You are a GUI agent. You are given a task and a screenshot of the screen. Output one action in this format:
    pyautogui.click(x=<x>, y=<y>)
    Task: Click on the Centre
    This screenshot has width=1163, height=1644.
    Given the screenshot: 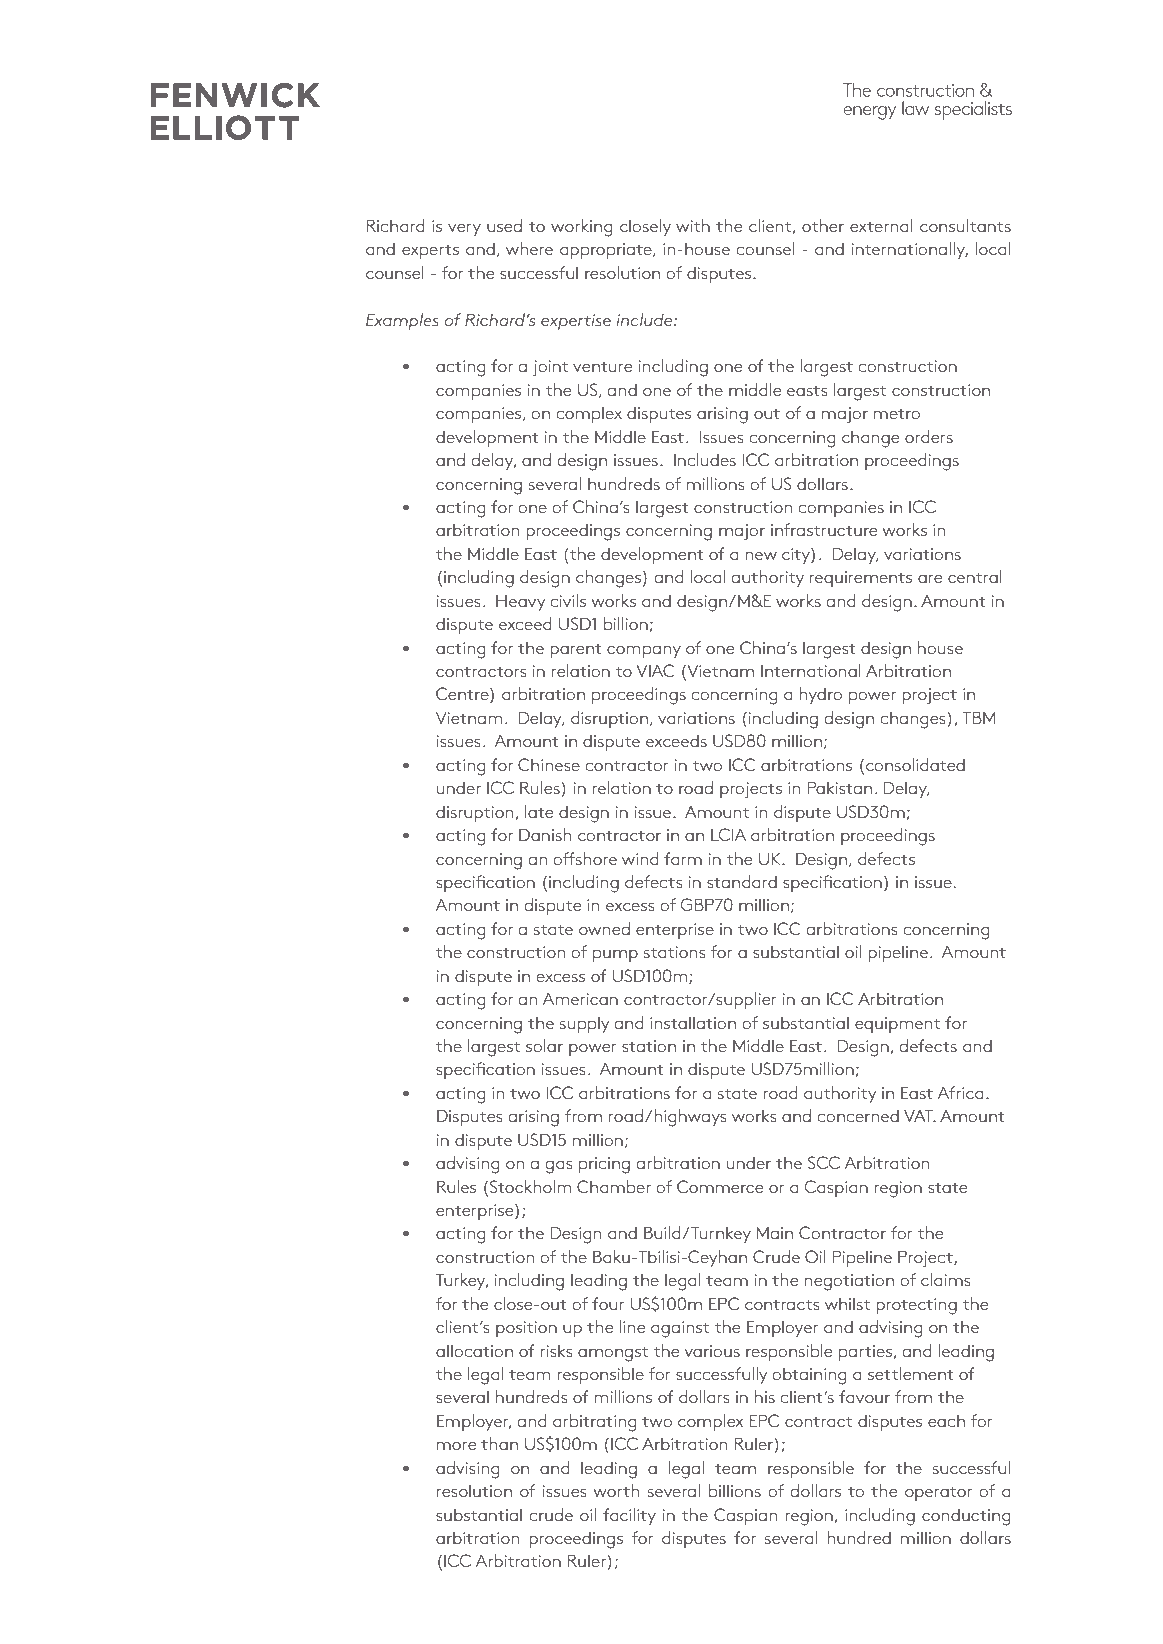 What is the action you would take?
    pyautogui.click(x=463, y=695)
